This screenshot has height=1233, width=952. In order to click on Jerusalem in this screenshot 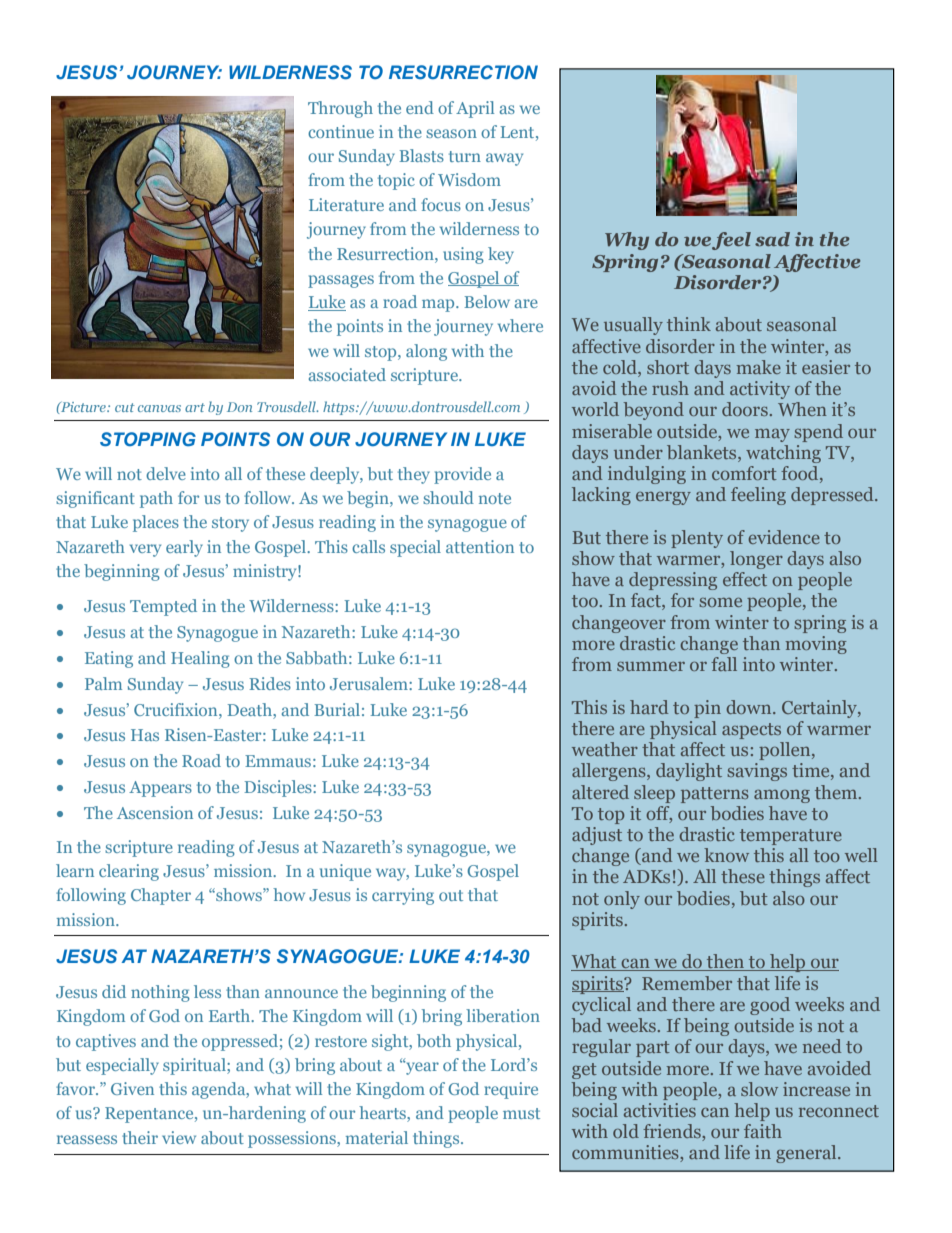, I will do `click(370, 683)`.
